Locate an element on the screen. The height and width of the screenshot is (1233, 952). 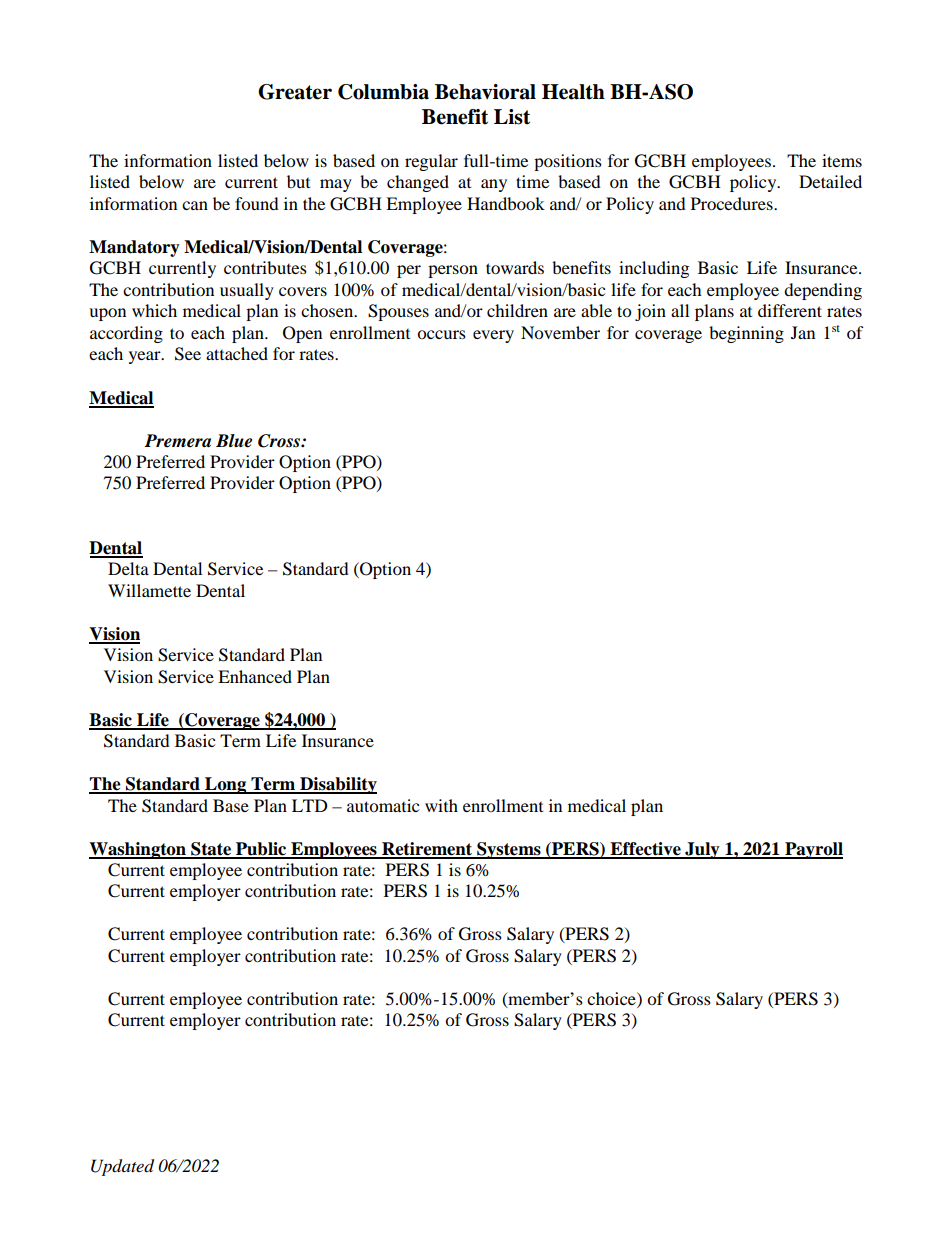
Systems is located at coordinates (509, 850).
